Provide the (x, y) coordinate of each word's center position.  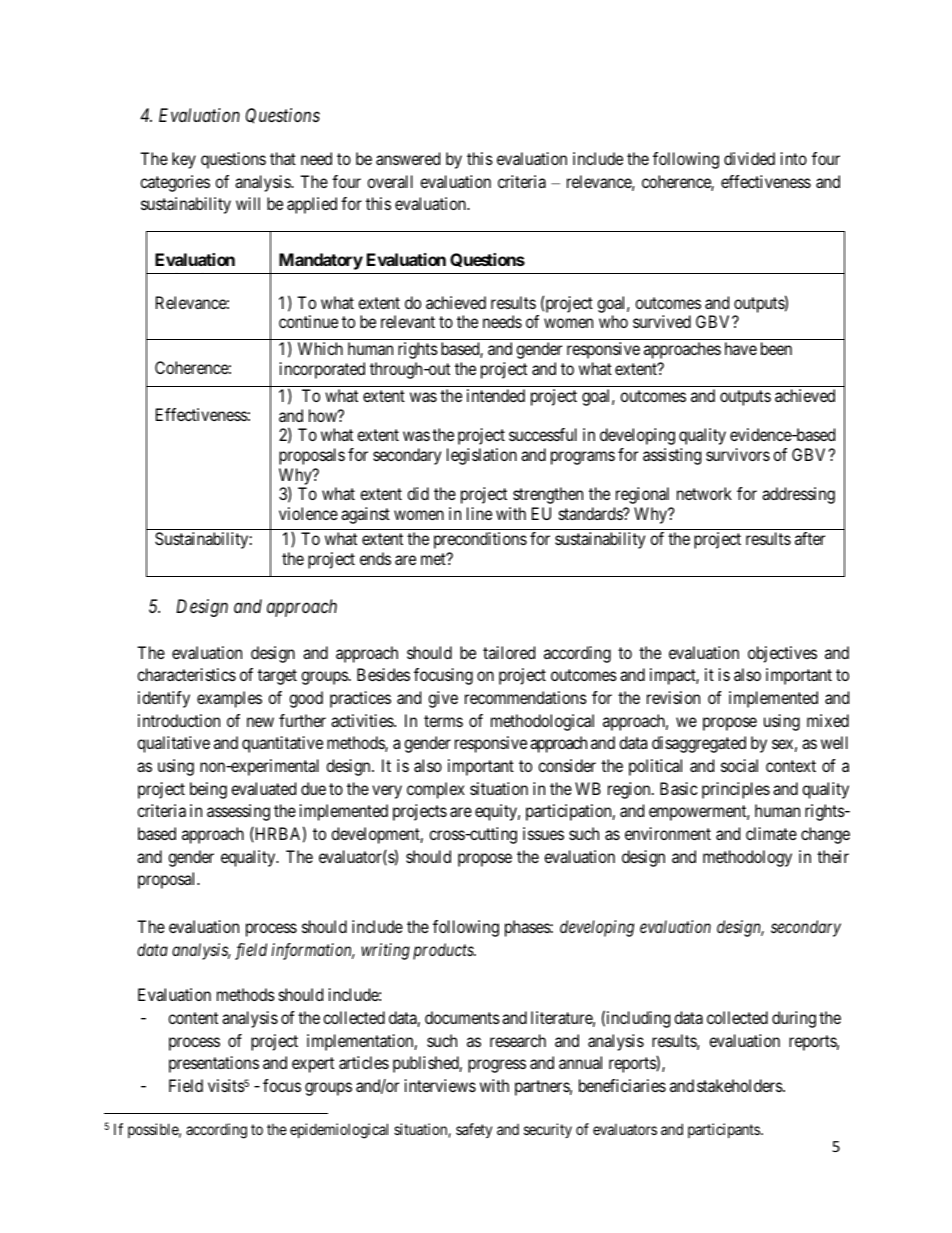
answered (408, 158)
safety (474, 1130)
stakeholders (740, 1085)
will (248, 203)
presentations (214, 1064)
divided (749, 158)
